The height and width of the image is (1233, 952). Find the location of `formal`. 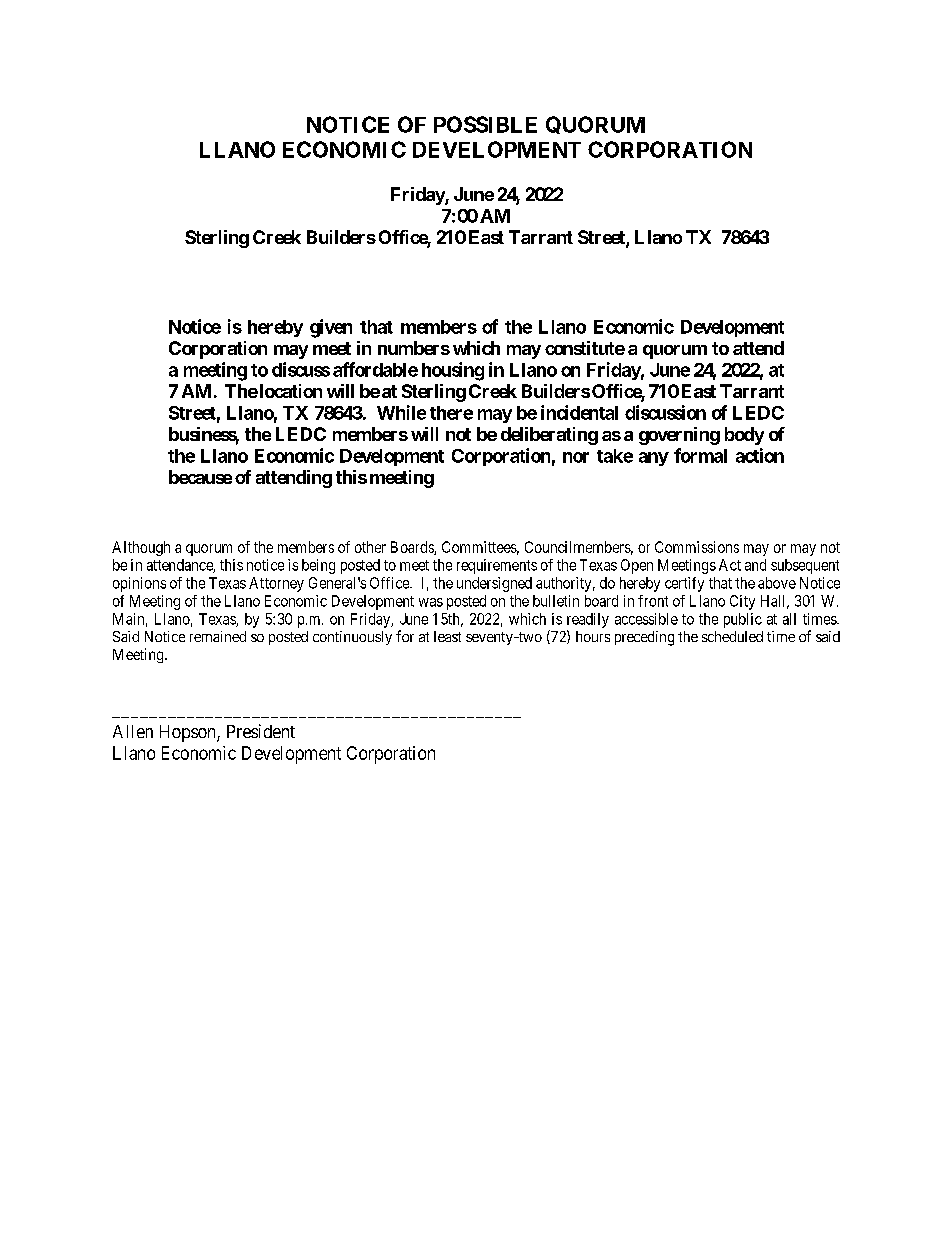

formal is located at coordinates (700, 455).
